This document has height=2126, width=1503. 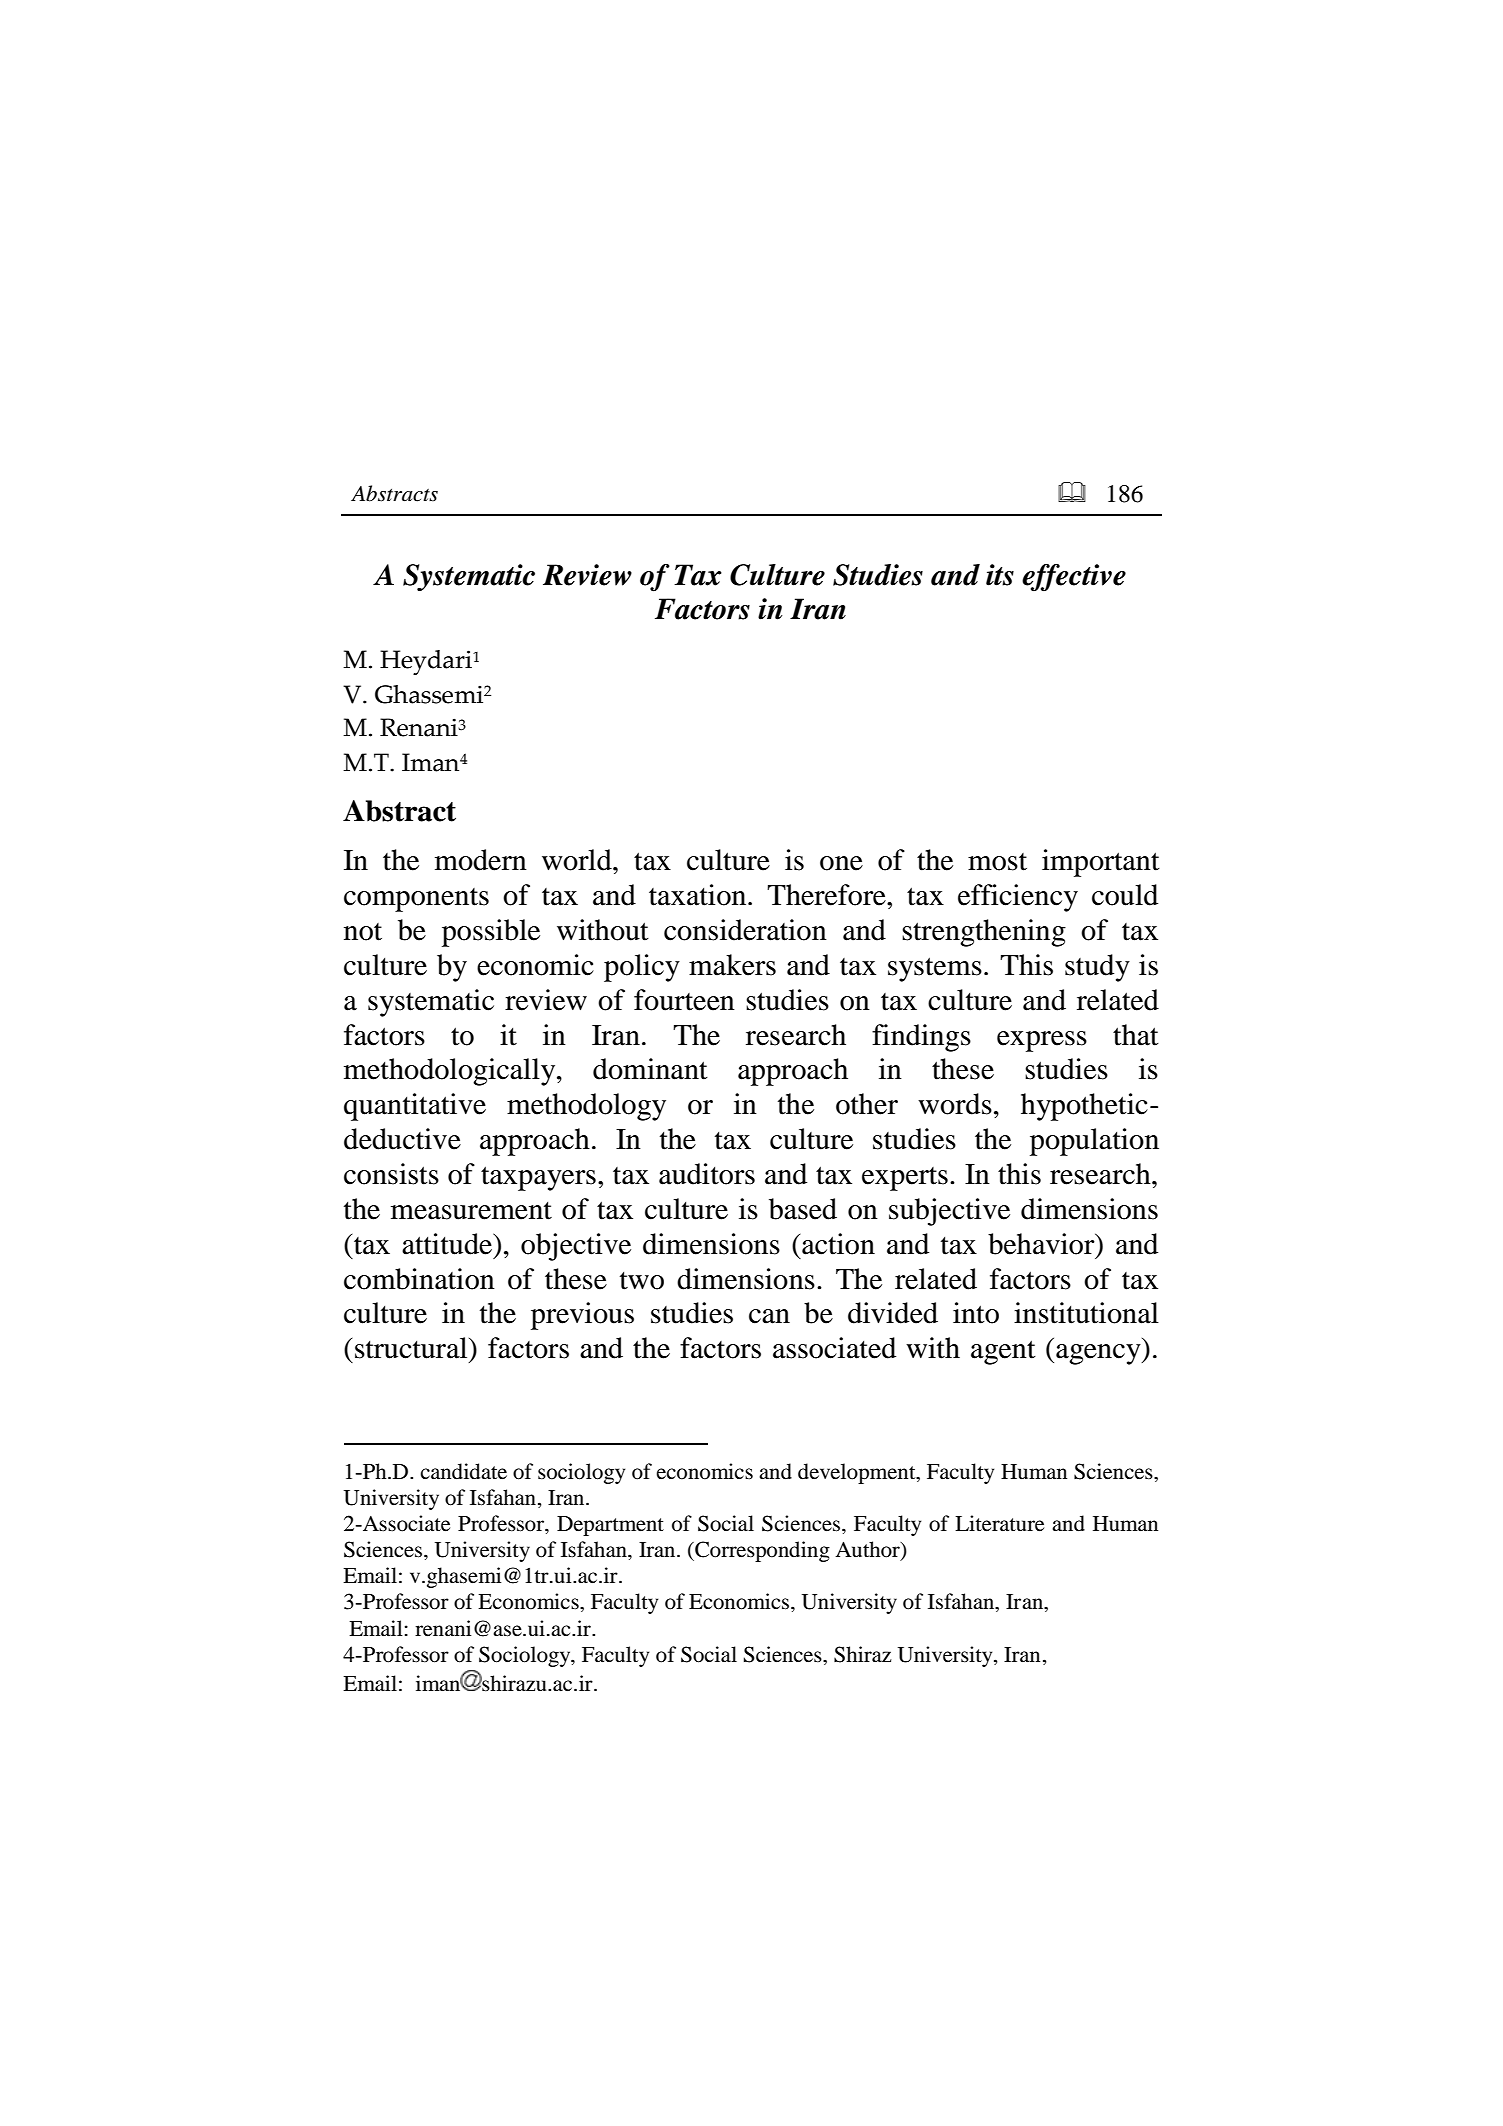 What do you see at coordinates (999, 1523) in the document?
I see `Literature` at bounding box center [999, 1523].
